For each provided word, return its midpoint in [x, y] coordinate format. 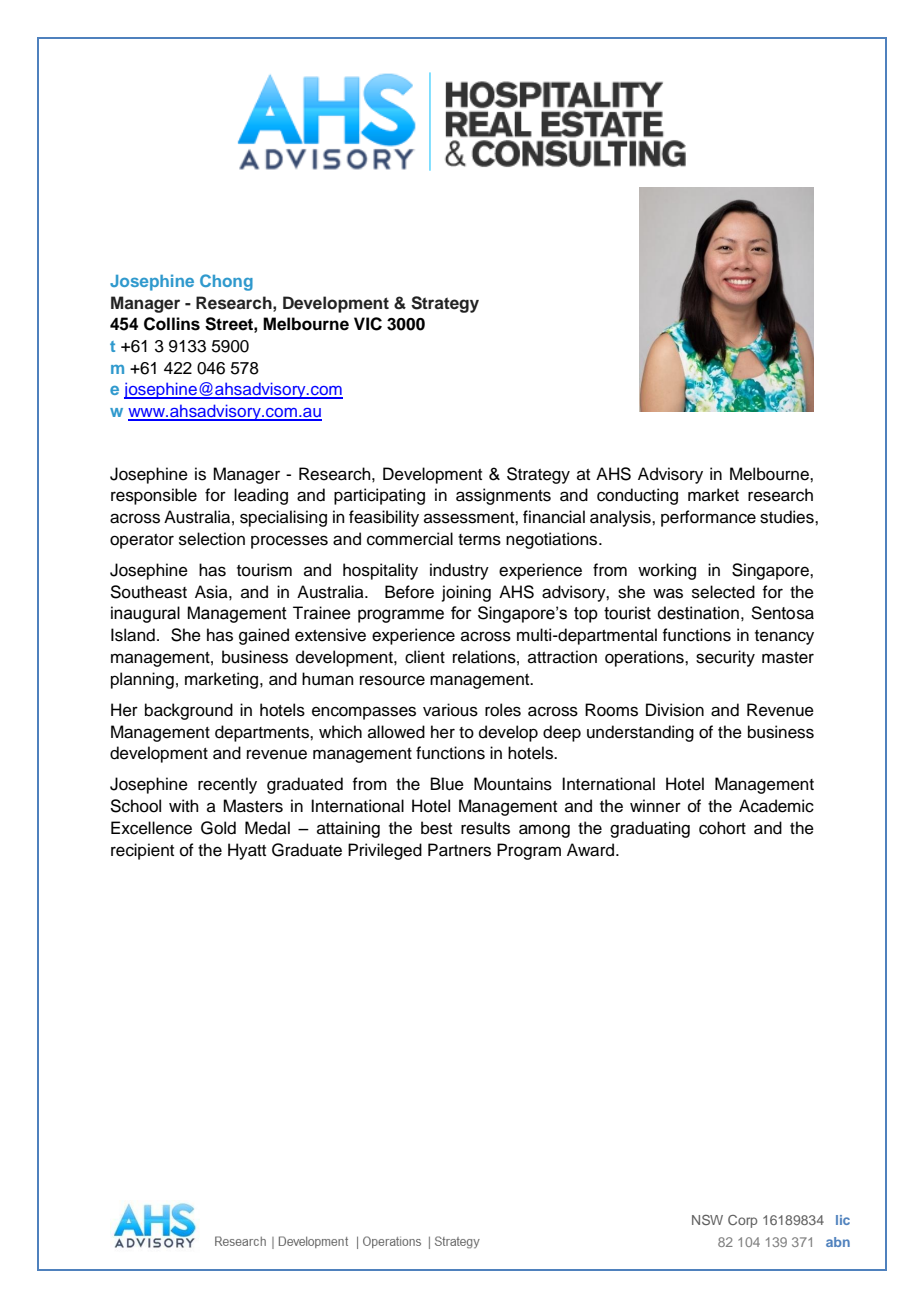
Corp [742, 1221]
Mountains [513, 784]
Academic [776, 806]
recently [227, 785]
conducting [637, 496]
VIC [368, 324]
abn [838, 1242]
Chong [226, 282]
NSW [707, 1220]
